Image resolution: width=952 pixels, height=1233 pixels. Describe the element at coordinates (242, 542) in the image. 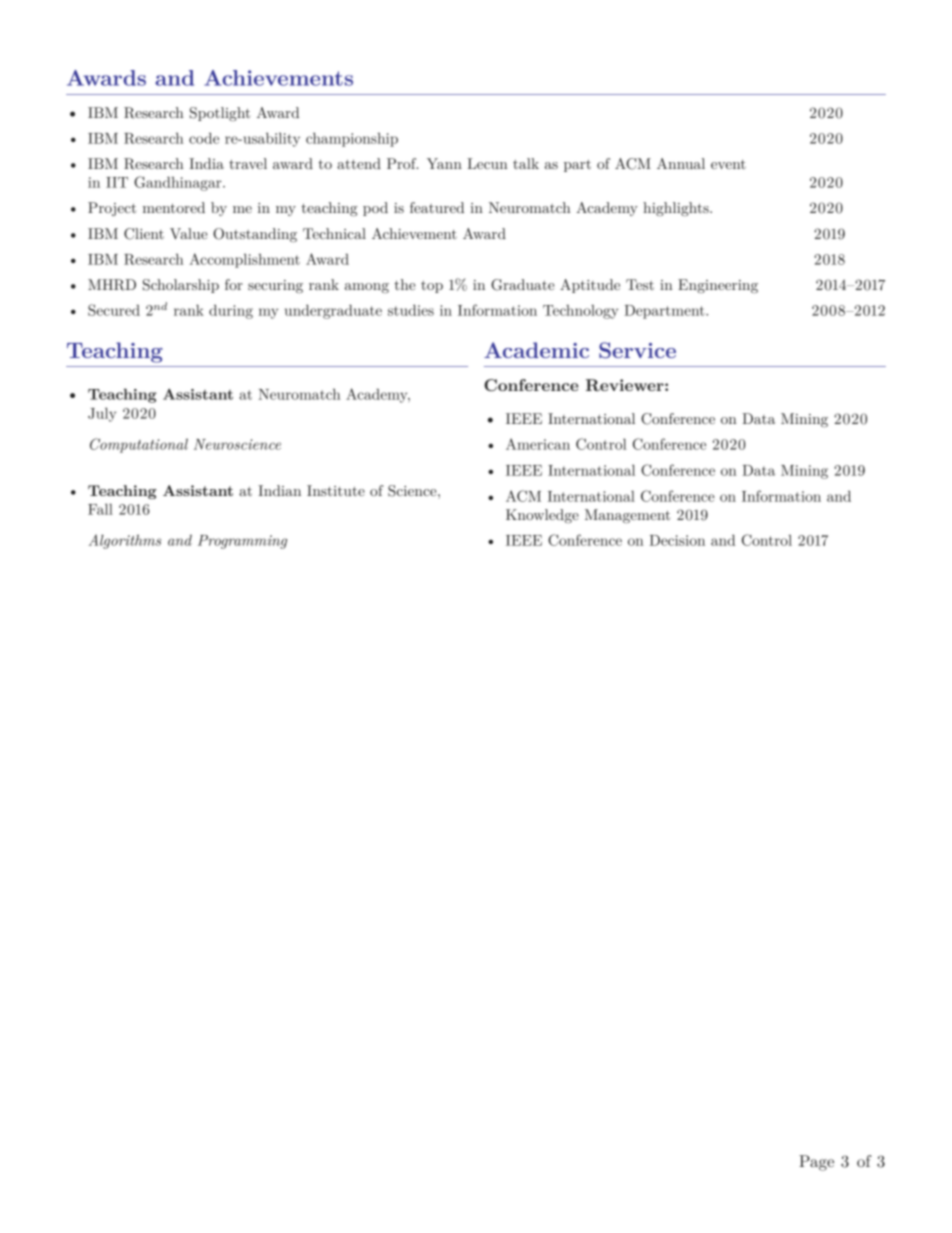

I see `Programming` at that location.
